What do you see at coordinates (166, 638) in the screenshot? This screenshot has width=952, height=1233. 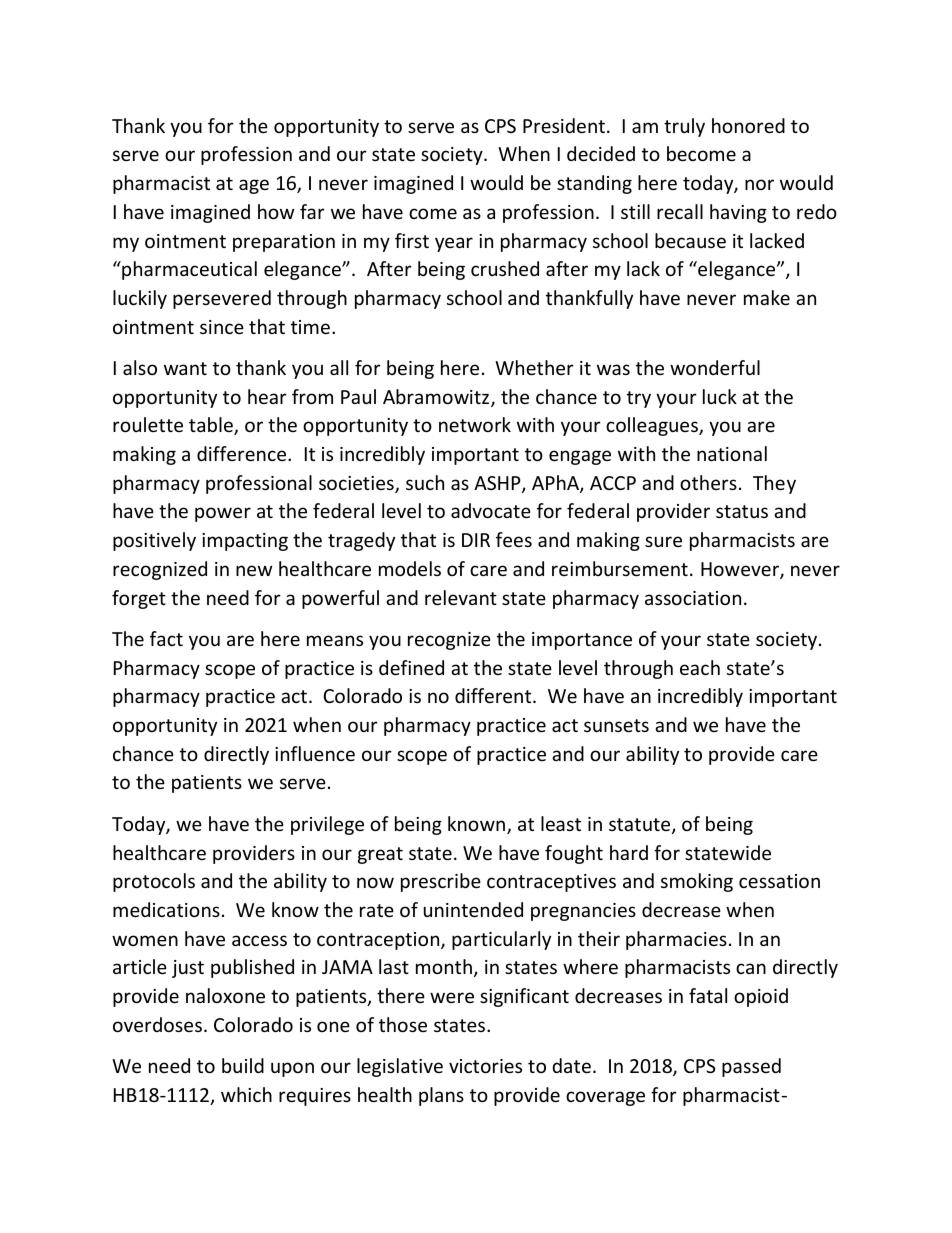 I see `fact` at bounding box center [166, 638].
